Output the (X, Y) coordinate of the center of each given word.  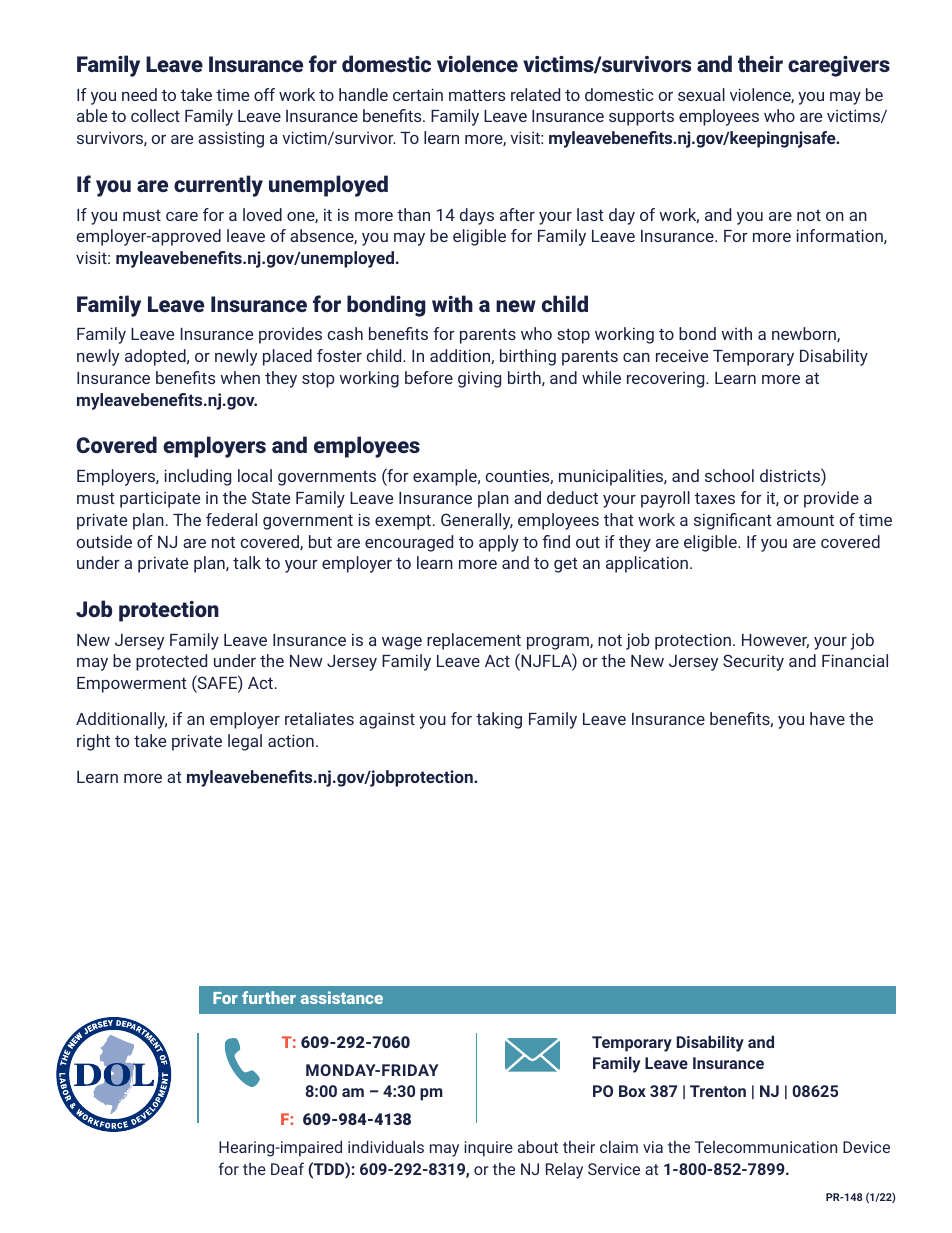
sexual (701, 94)
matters (477, 95)
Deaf (287, 1168)
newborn (805, 334)
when (240, 377)
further (269, 997)
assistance (342, 997)
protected (171, 662)
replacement (474, 641)
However (775, 641)
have (827, 718)
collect (155, 115)
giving (479, 379)
